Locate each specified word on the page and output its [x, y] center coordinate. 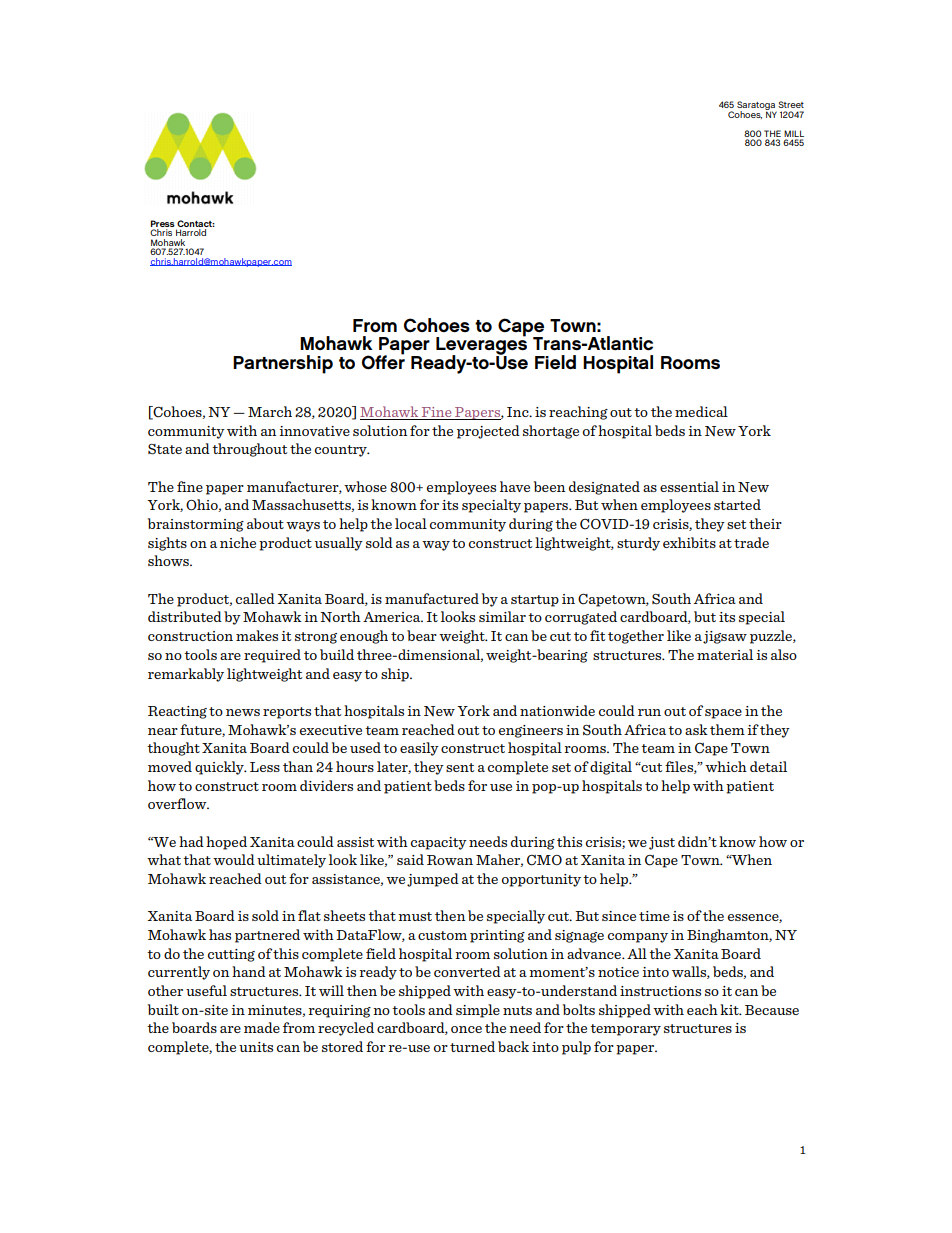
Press [163, 223]
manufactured [432, 598]
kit [730, 1009]
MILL [794, 133]
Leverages [481, 346]
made [262, 1027]
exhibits [689, 542]
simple [478, 1011]
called [255, 598]
